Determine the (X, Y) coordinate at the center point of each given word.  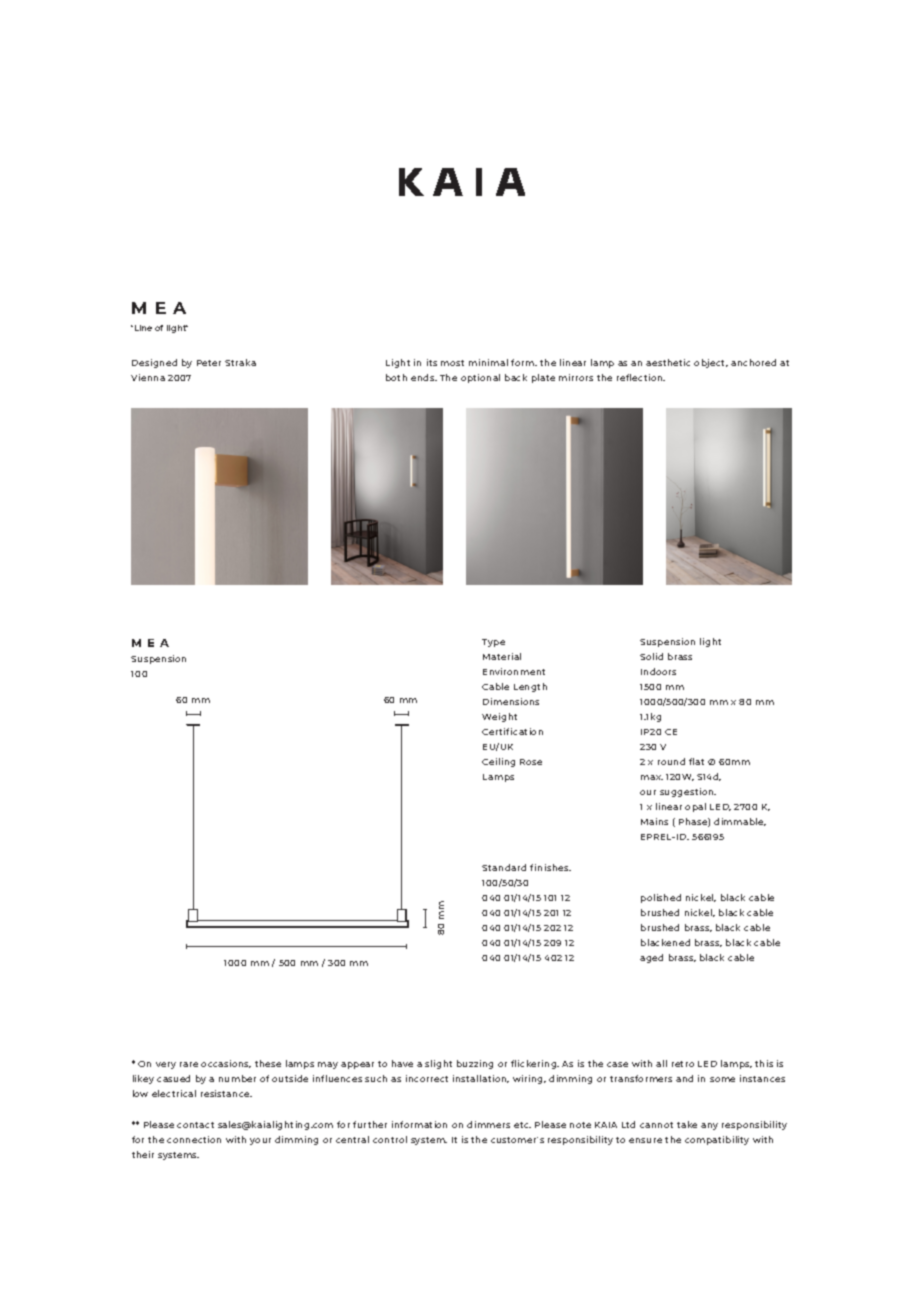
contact (195, 1125)
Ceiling (498, 762)
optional (480, 378)
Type (493, 643)
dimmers (488, 1124)
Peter (209, 363)
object (711, 363)
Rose (531, 762)
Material (502, 656)
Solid (651, 656)
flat (696, 761)
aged (651, 958)
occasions (226, 1064)
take (687, 1124)
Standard (504, 867)
